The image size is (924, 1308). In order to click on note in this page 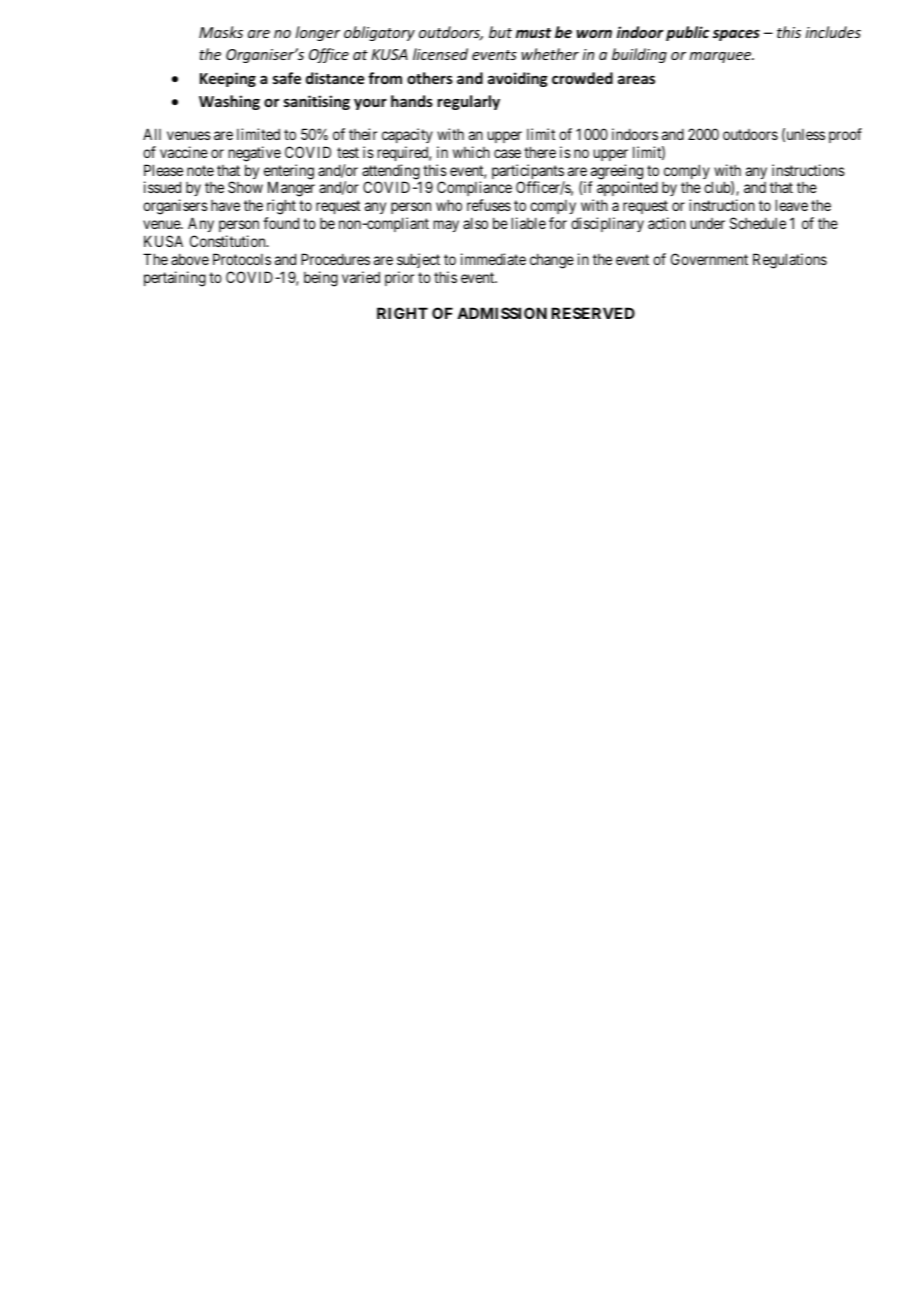, I will do `click(200, 170)`.
